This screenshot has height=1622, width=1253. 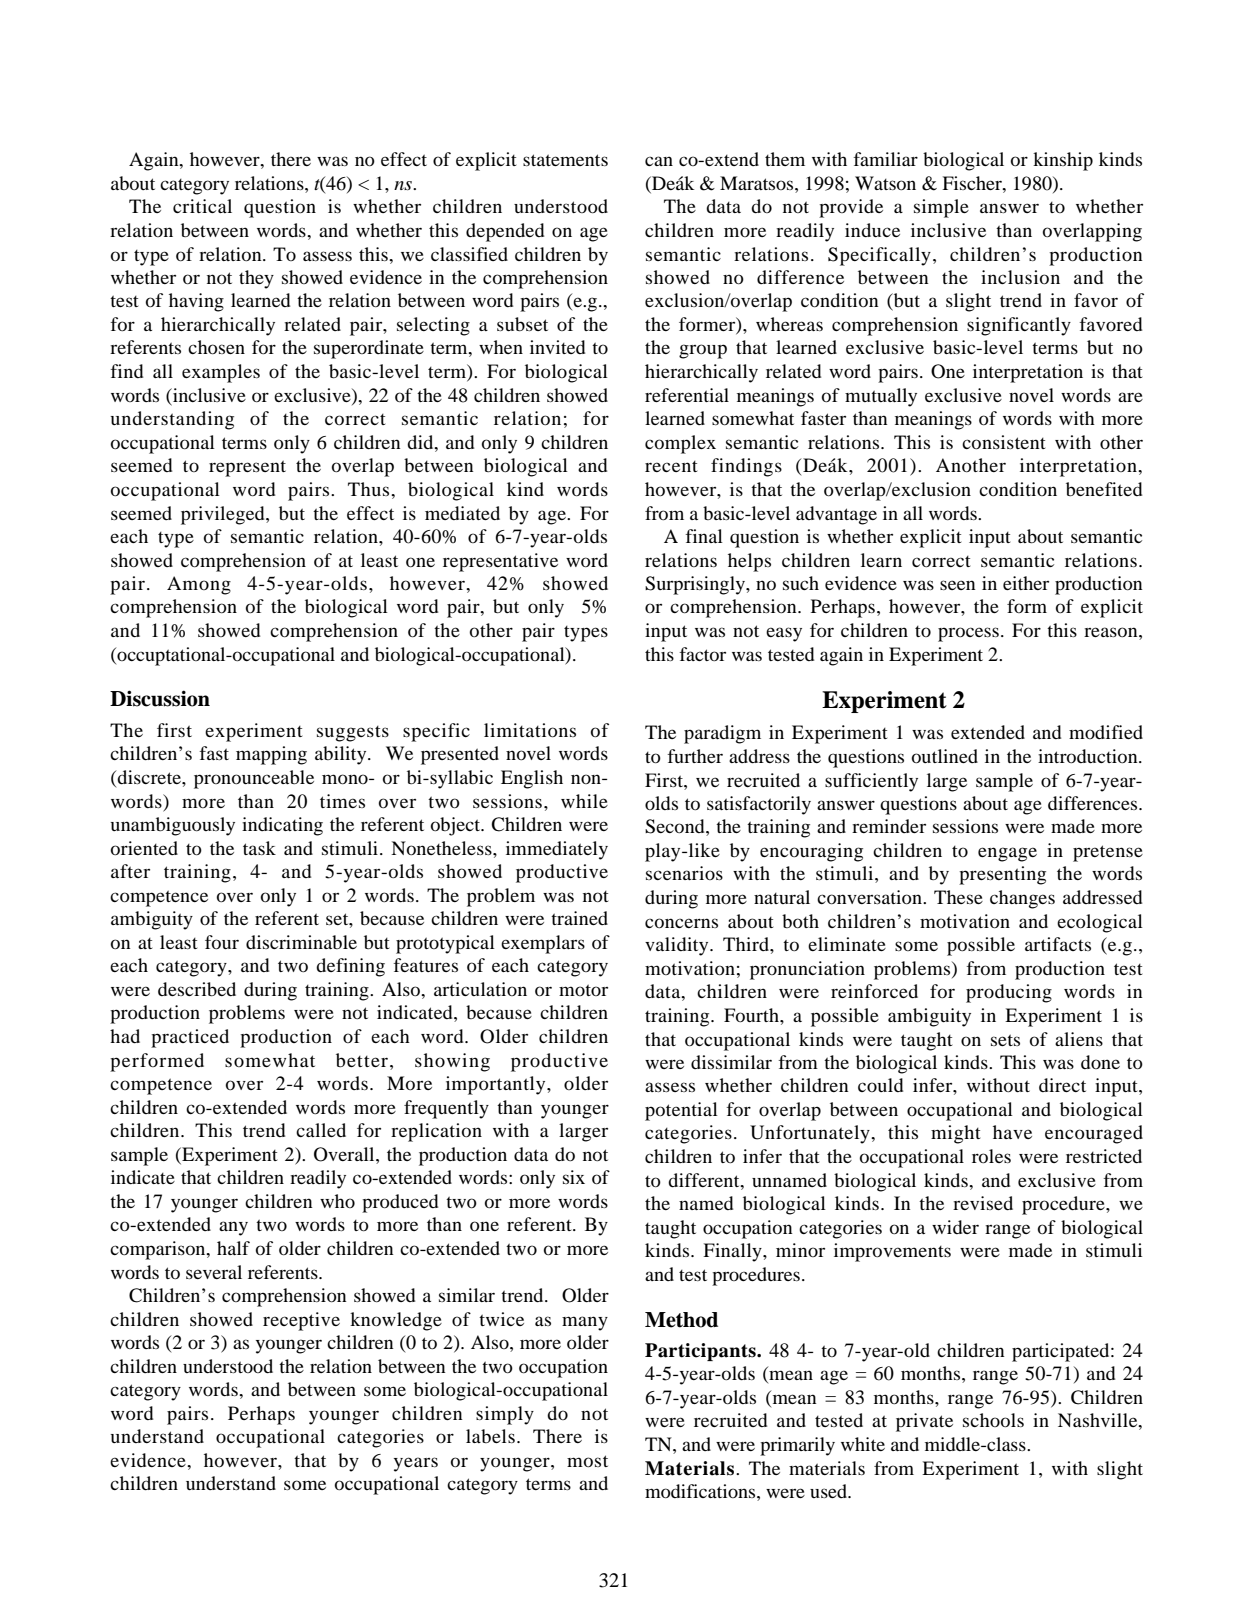 What do you see at coordinates (1012, 1132) in the screenshot?
I see `have` at bounding box center [1012, 1132].
